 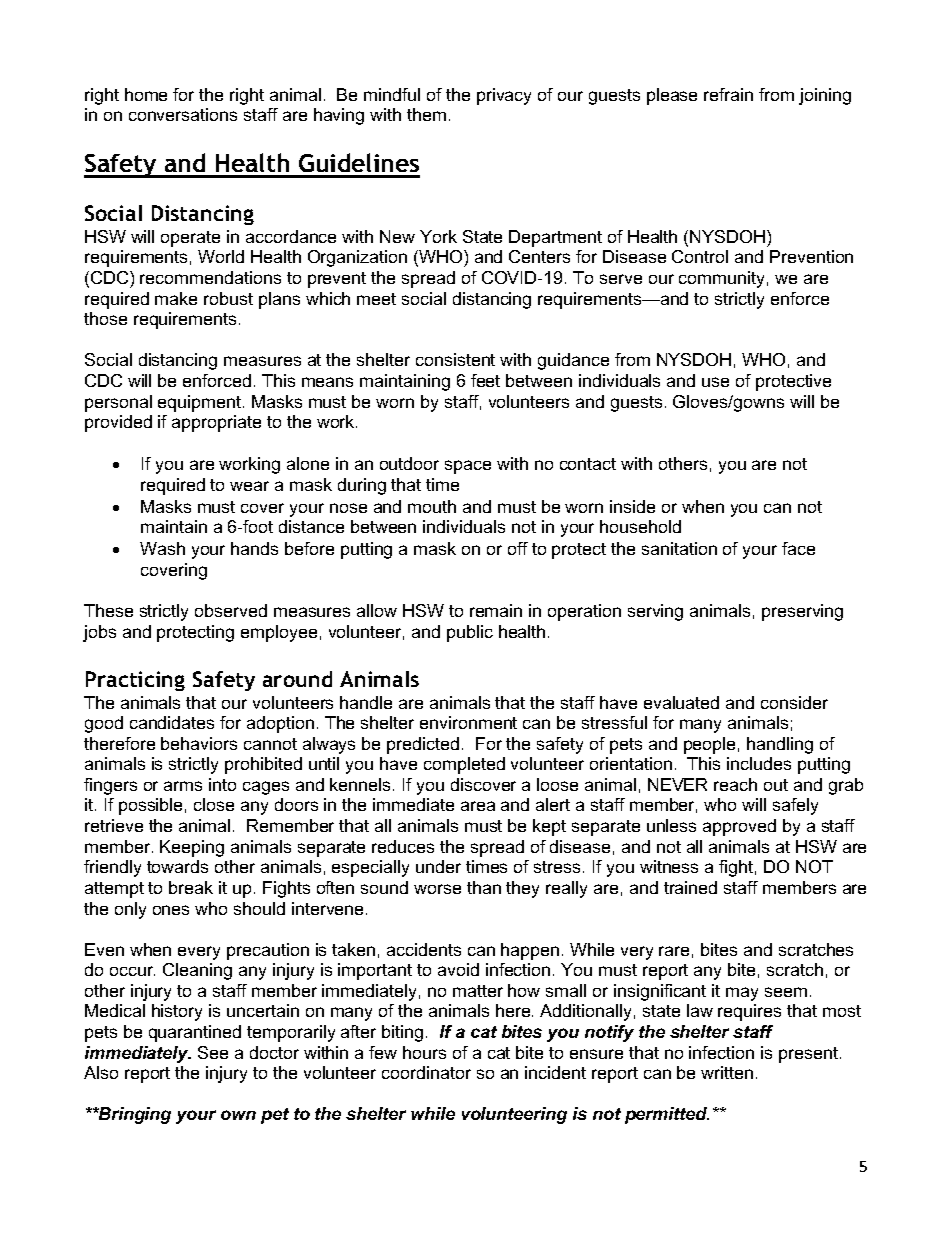 I want to click on them, so click(x=426, y=114).
